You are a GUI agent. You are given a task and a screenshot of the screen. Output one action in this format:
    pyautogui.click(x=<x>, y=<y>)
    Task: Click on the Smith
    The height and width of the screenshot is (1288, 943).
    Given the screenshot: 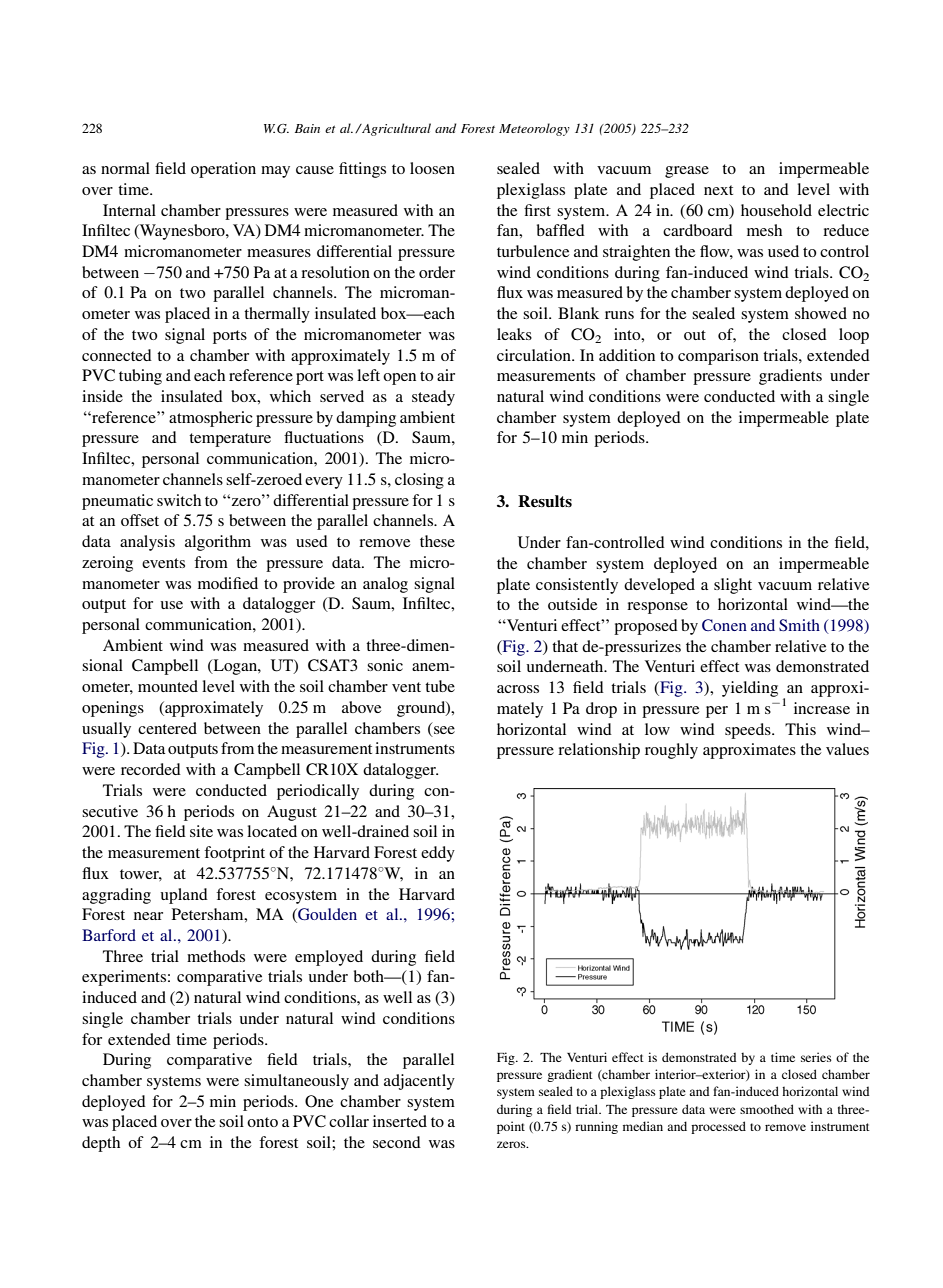 What is the action you would take?
    pyautogui.click(x=799, y=625)
